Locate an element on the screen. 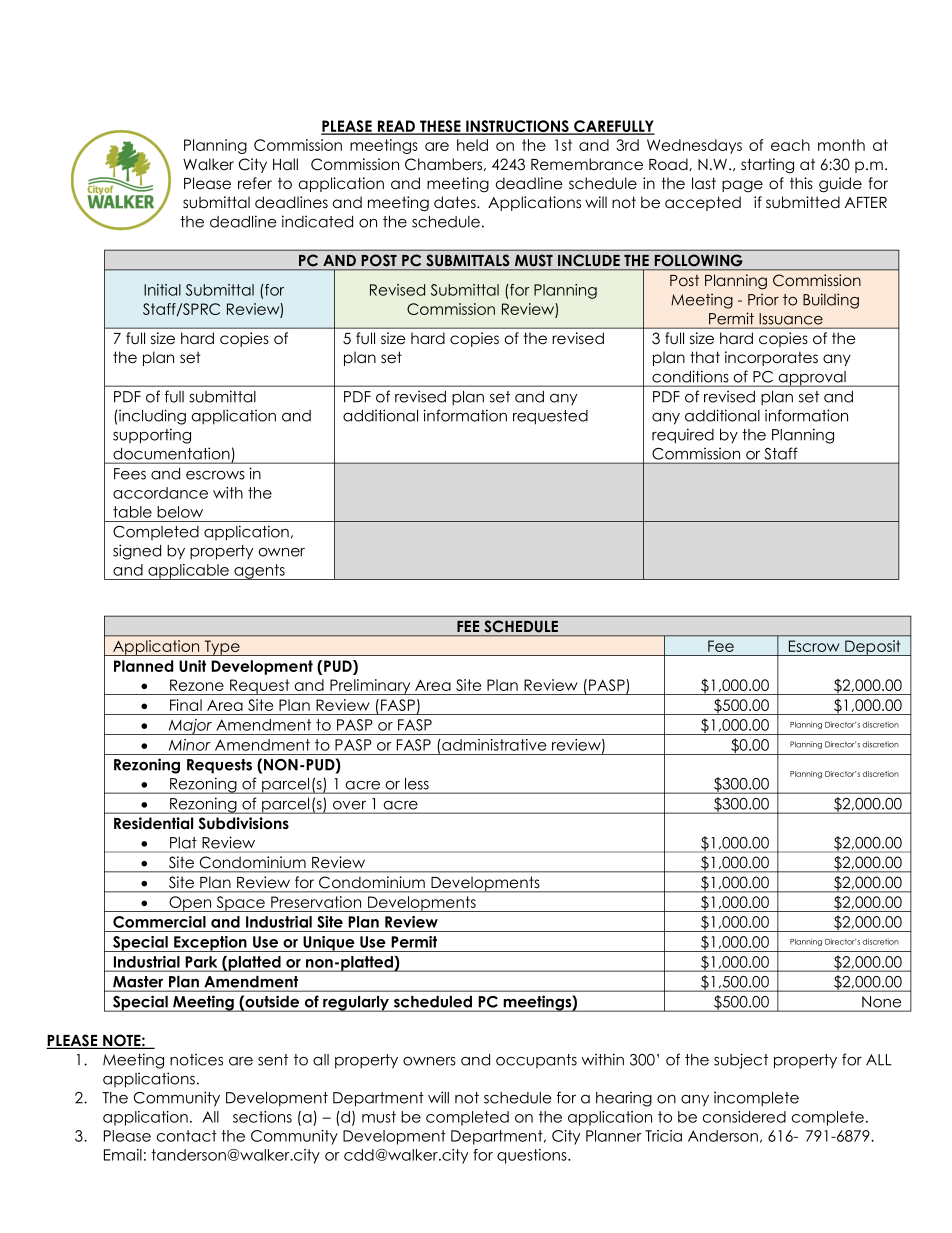 Image resolution: width=952 pixels, height=1233 pixels. Type is located at coordinates (222, 648).
